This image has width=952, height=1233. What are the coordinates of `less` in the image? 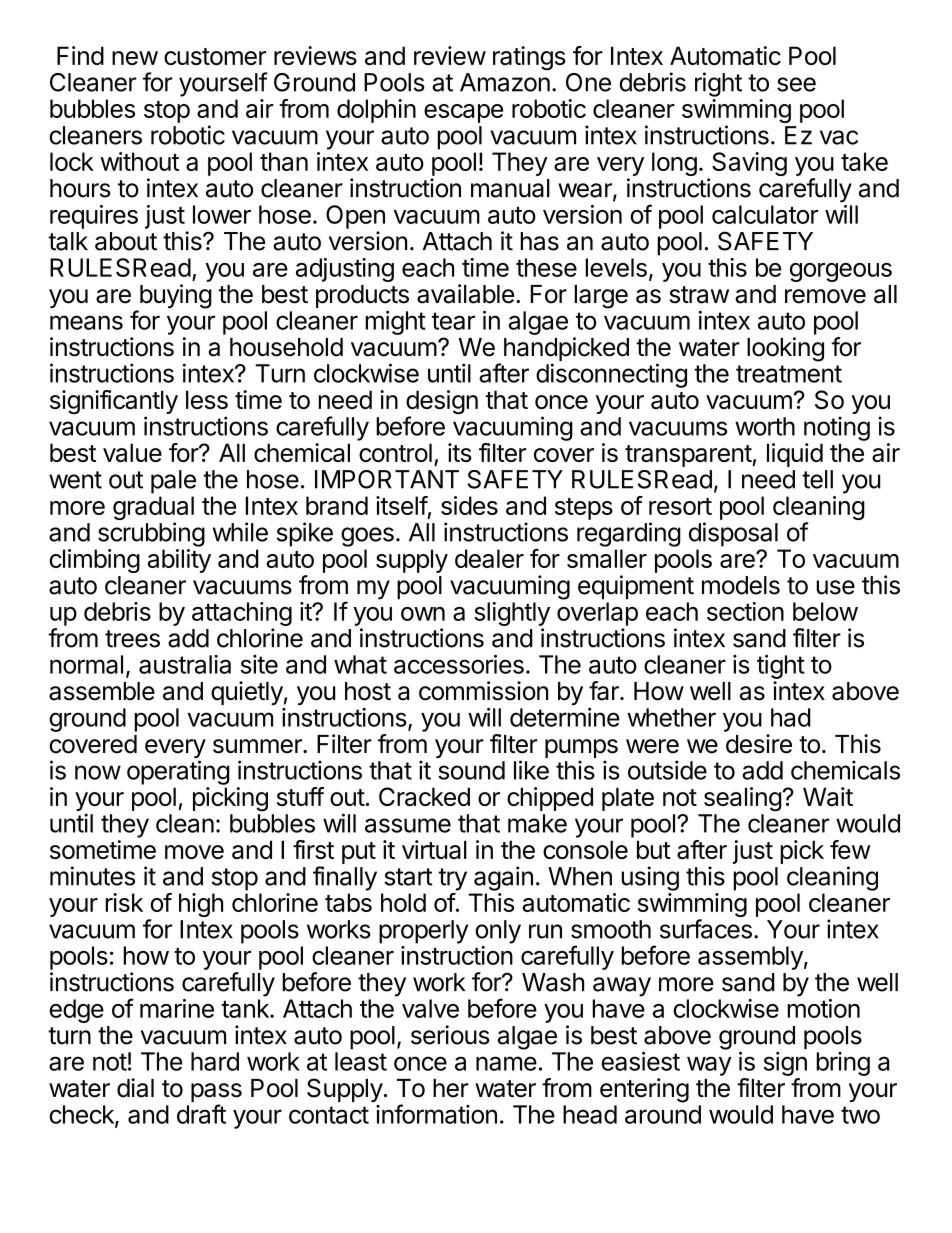 It's located at (207, 399).
